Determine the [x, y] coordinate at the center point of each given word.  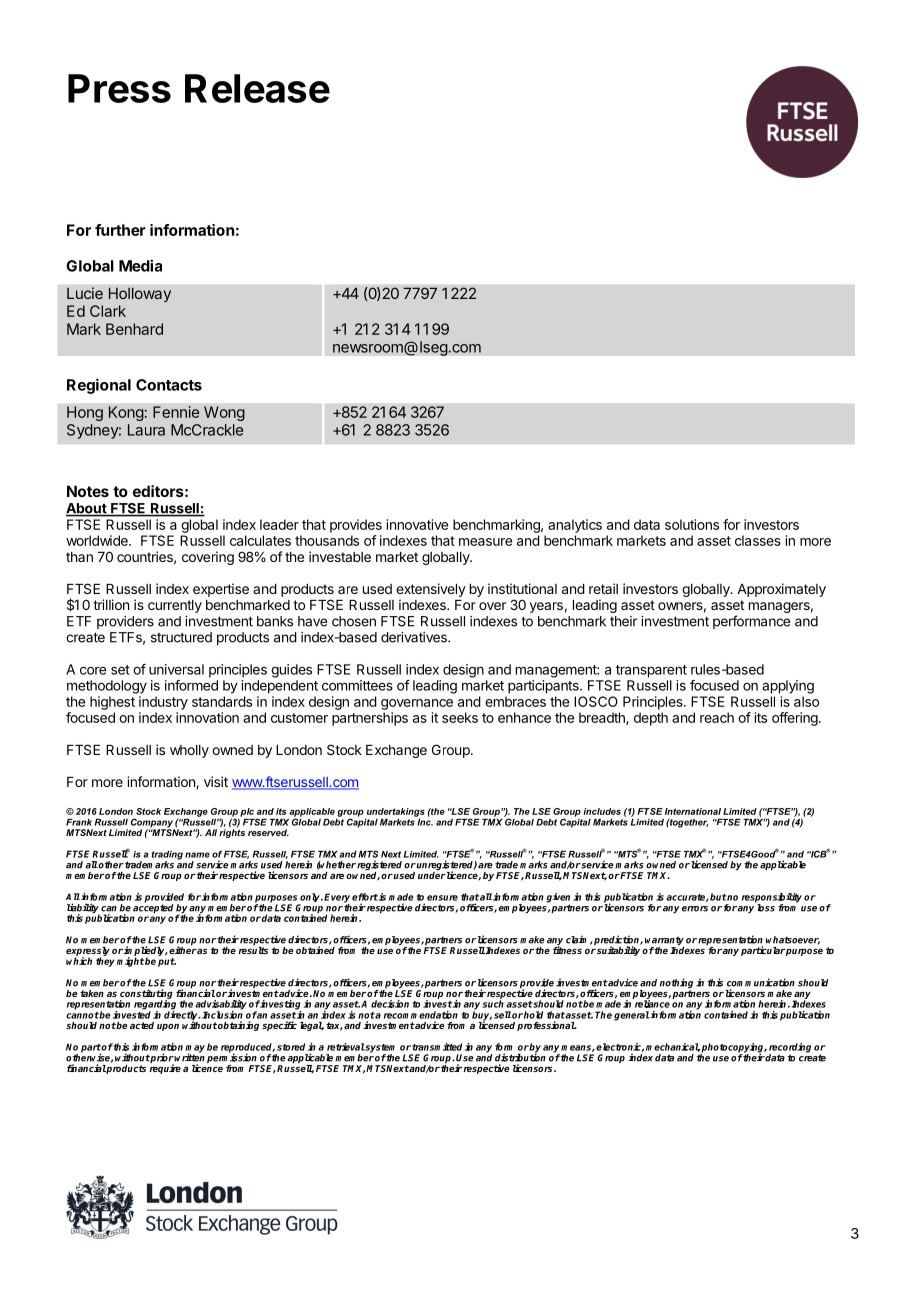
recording [790, 1049]
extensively [431, 590]
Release [257, 88]
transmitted [437, 1047]
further [120, 230]
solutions [692, 524]
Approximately [781, 590]
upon [168, 1027]
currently [175, 606]
